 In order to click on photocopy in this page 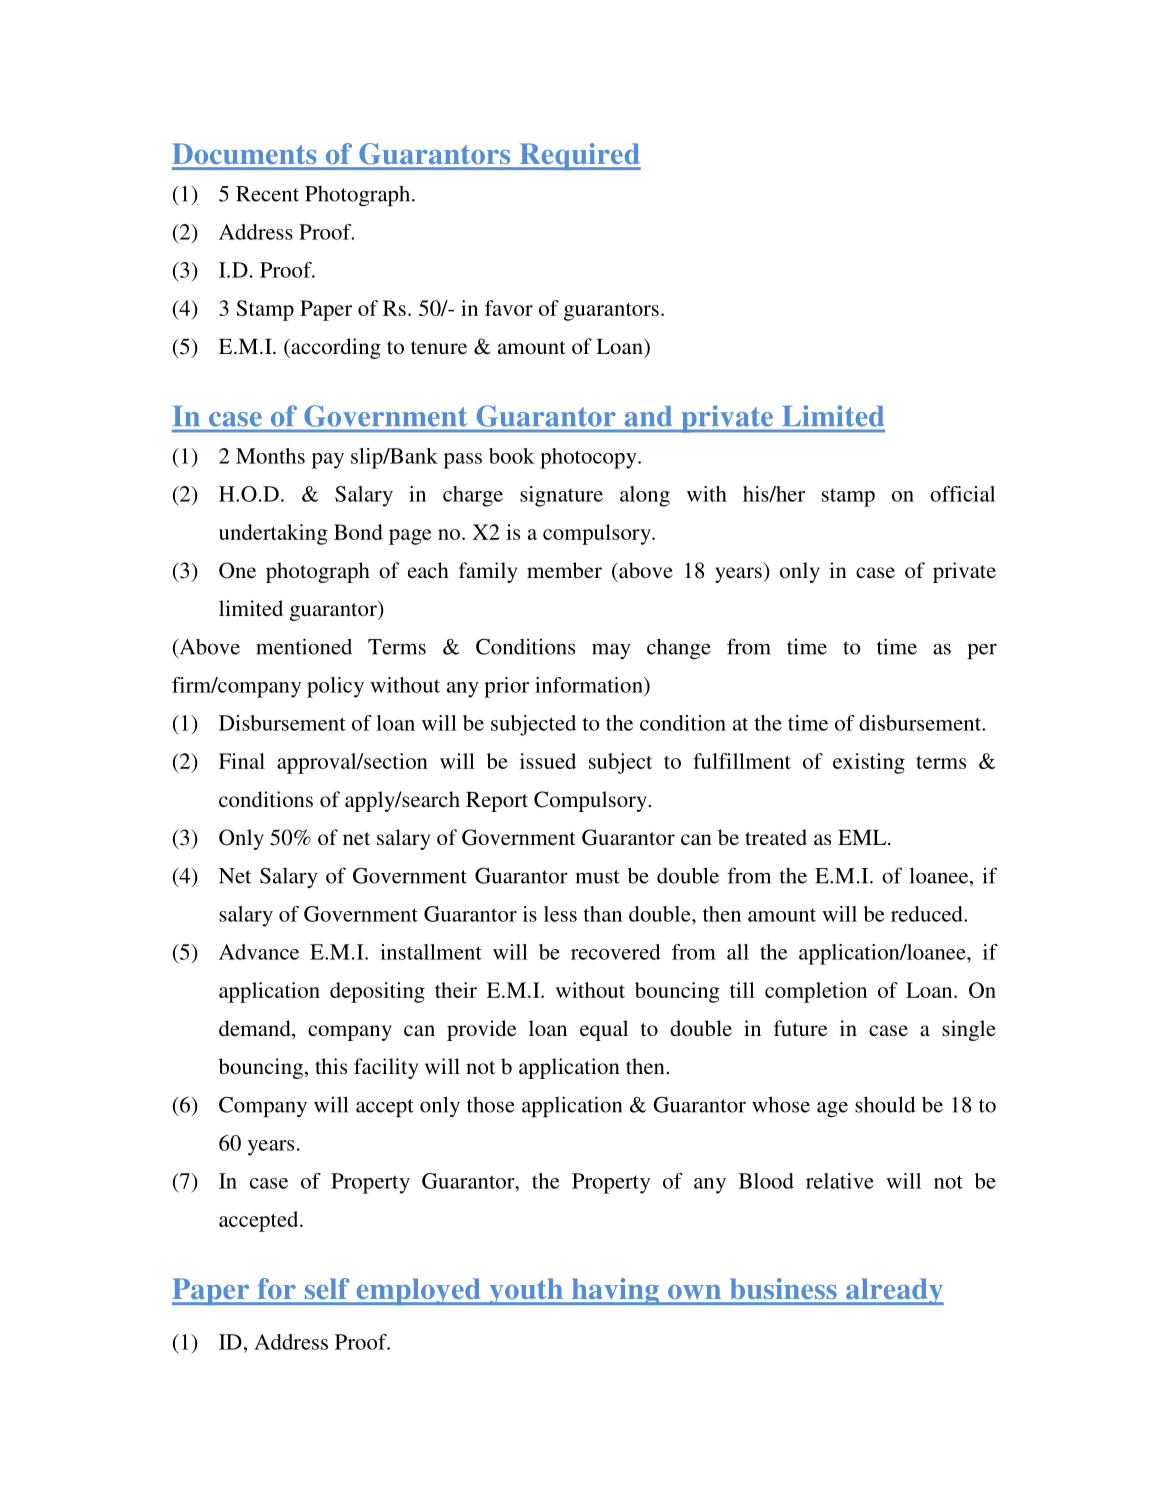, I will do `click(589, 458)`.
